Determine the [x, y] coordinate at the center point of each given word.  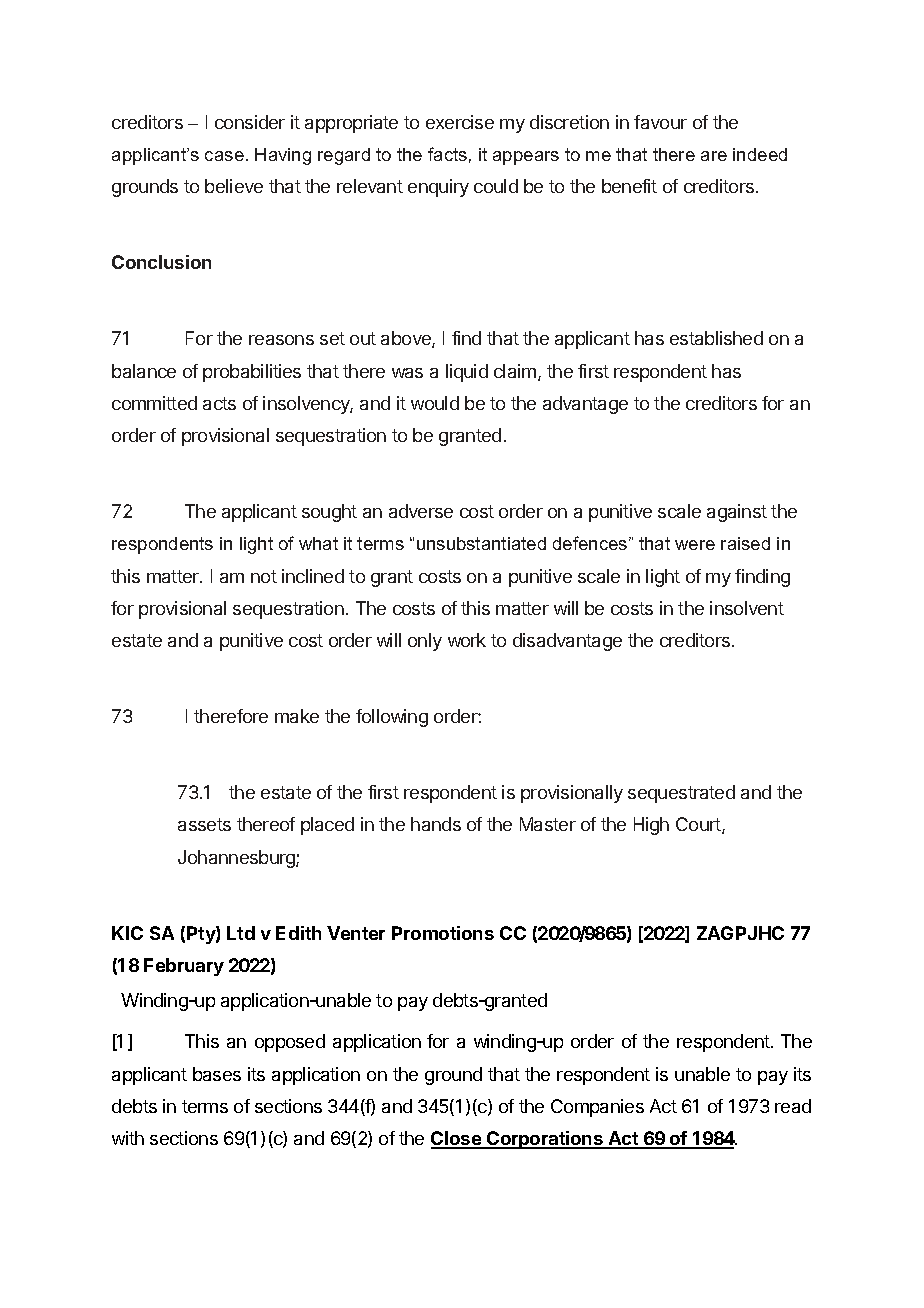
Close [457, 1139]
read [793, 1106]
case [224, 156]
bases [217, 1074]
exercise [460, 122]
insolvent [747, 608]
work [467, 640]
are [714, 156]
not [264, 576]
